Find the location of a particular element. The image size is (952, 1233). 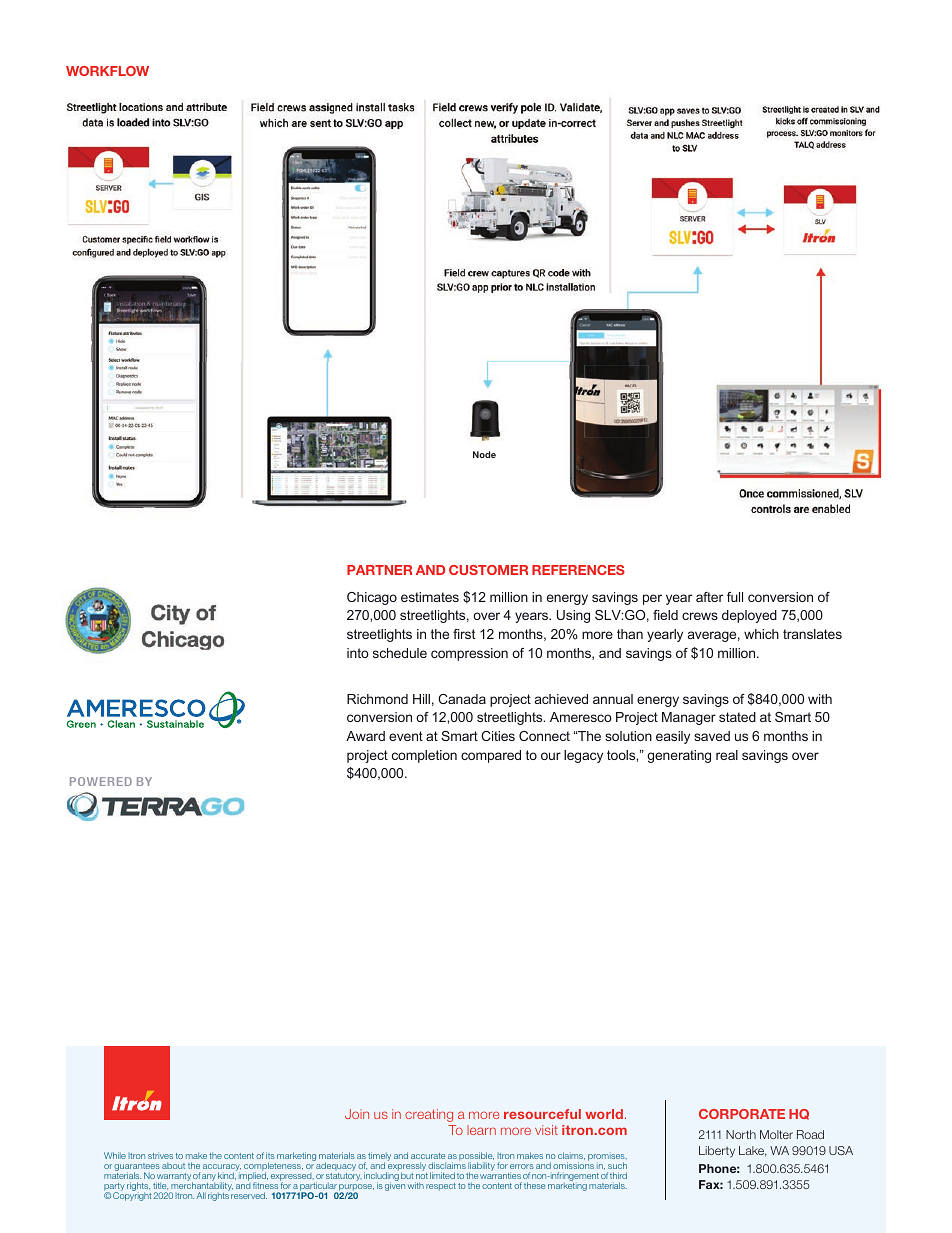

Node is located at coordinates (484, 454).
